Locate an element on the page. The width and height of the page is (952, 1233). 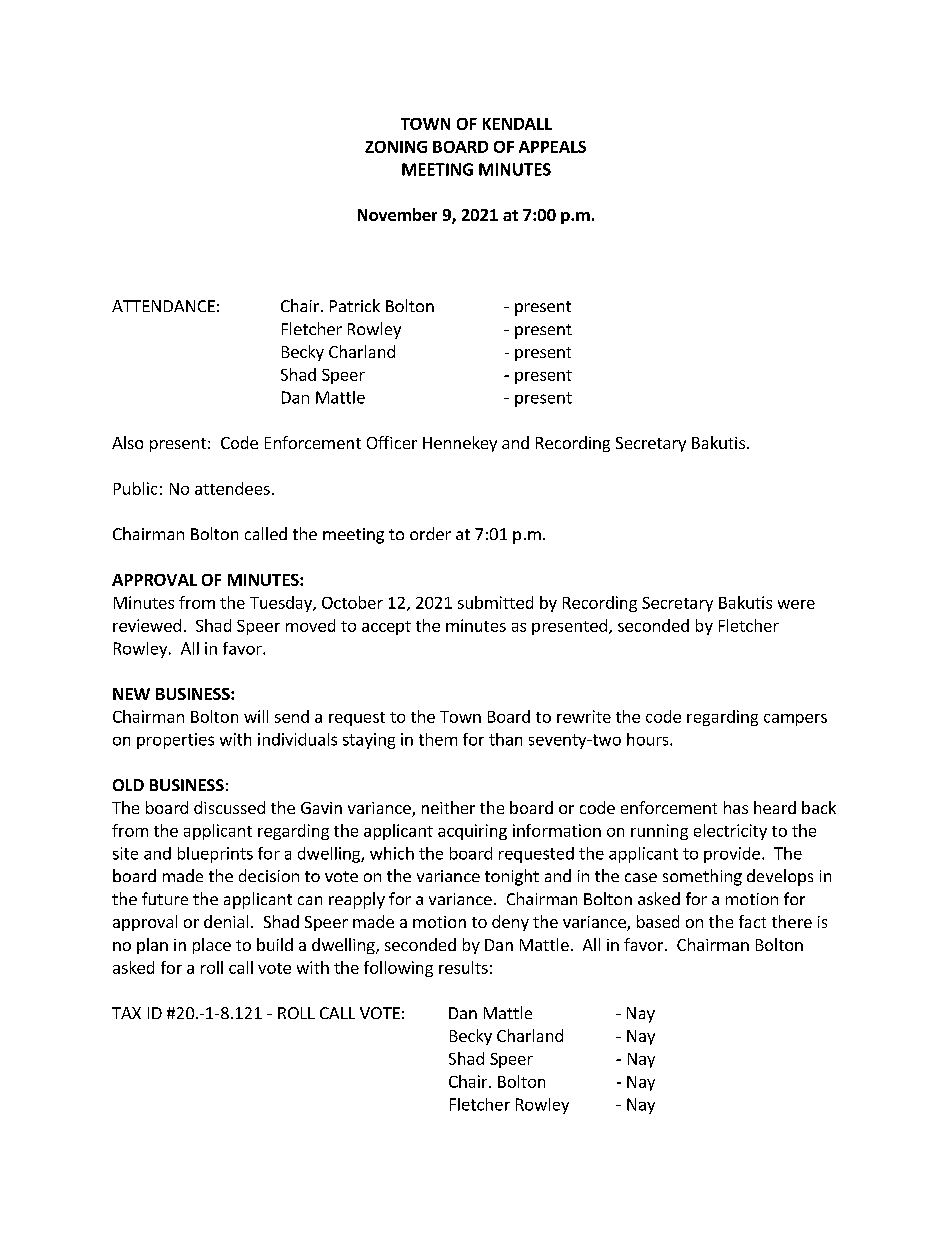
will is located at coordinates (256, 716).
